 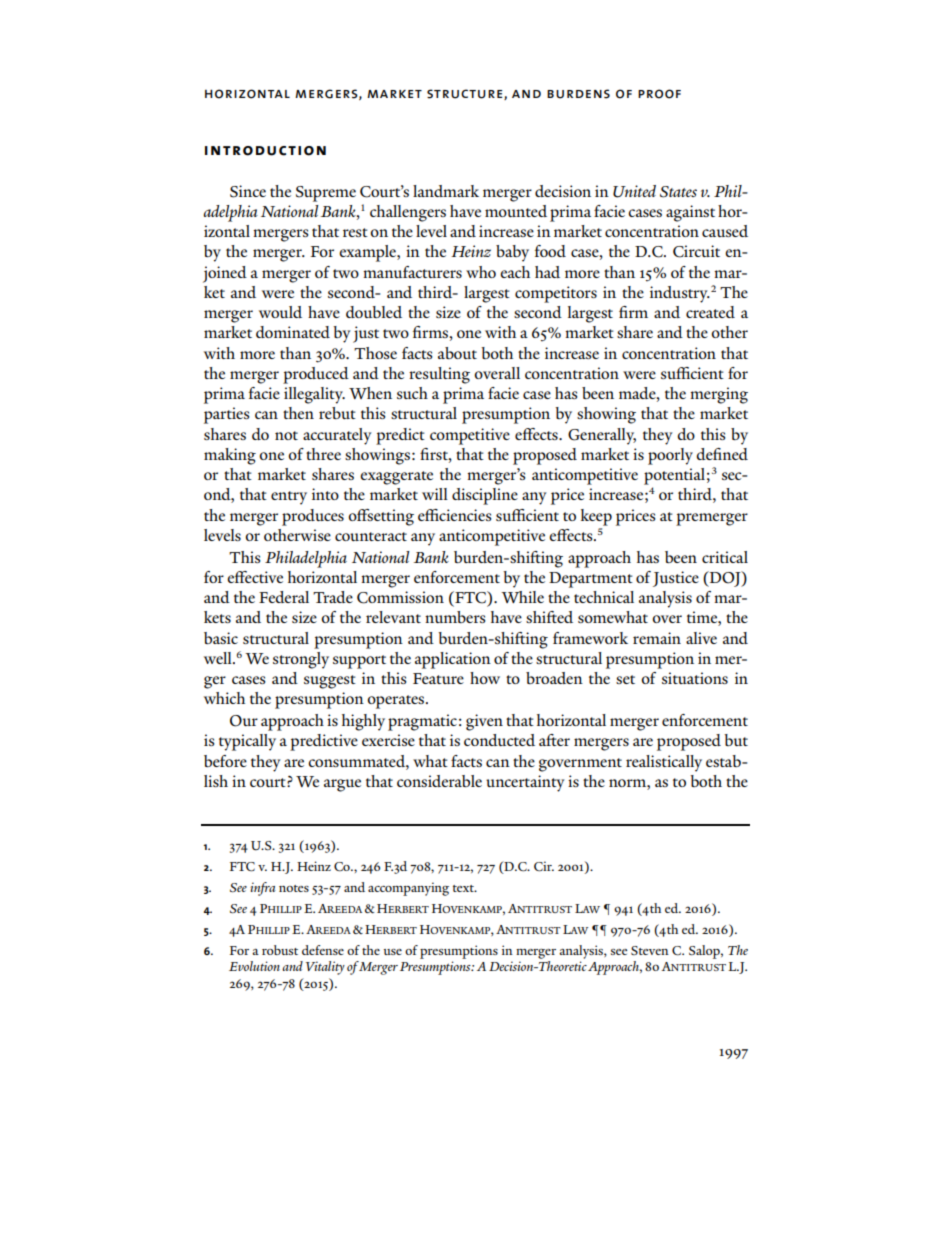 I want to click on introduction, so click(x=265, y=151).
